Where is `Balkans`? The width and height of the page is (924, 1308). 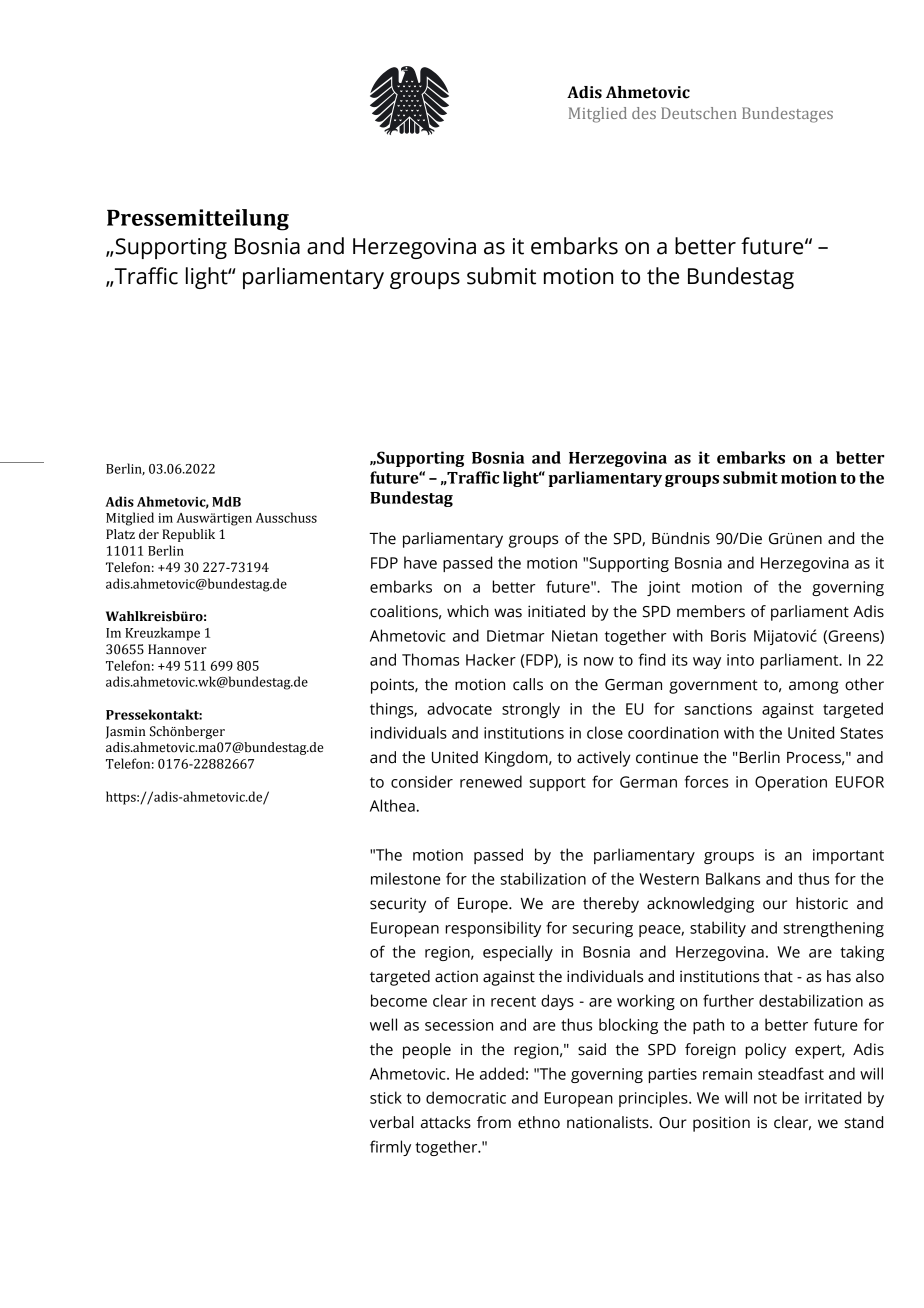
Balkans is located at coordinates (733, 878).
